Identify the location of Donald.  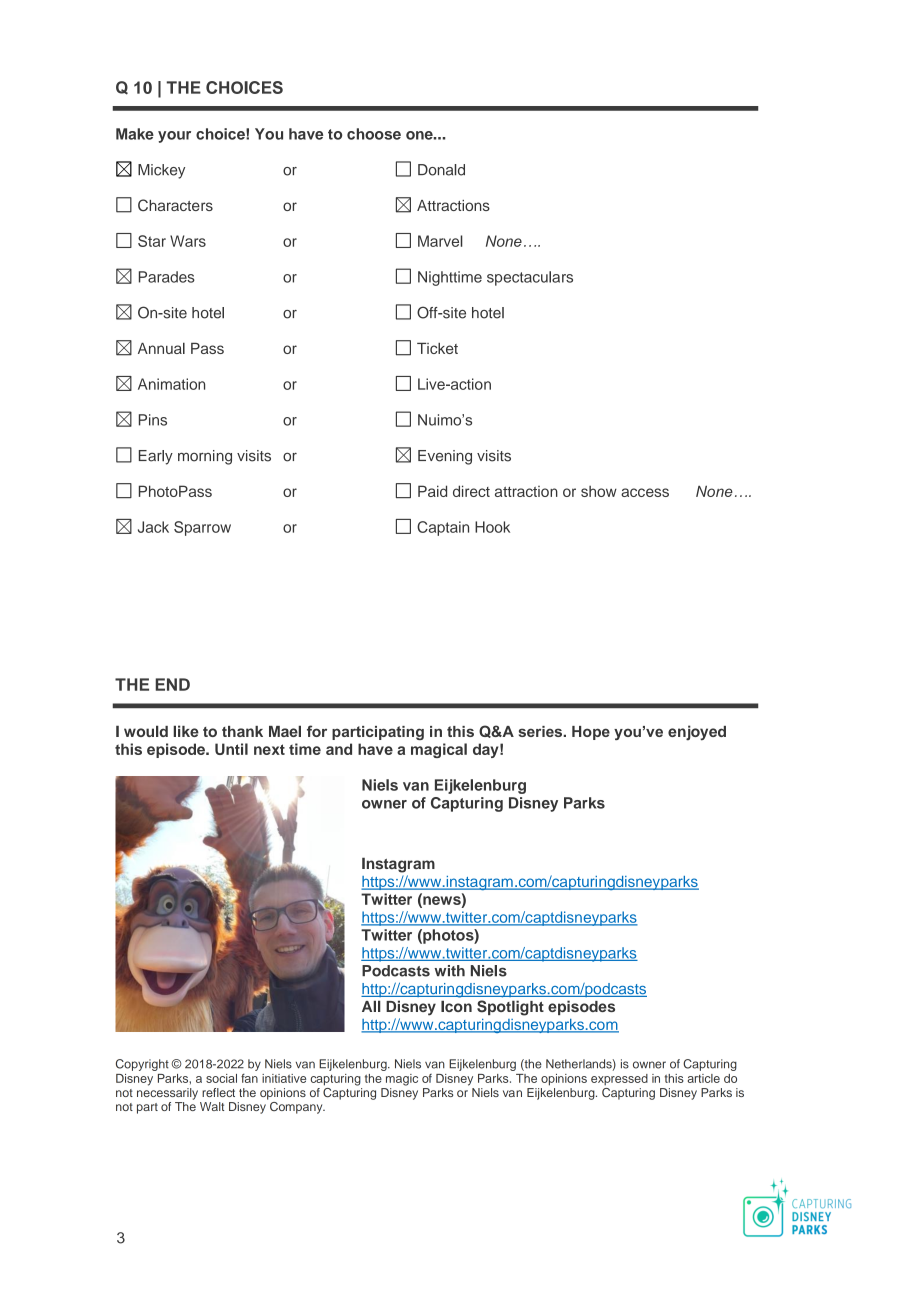
(441, 170).
